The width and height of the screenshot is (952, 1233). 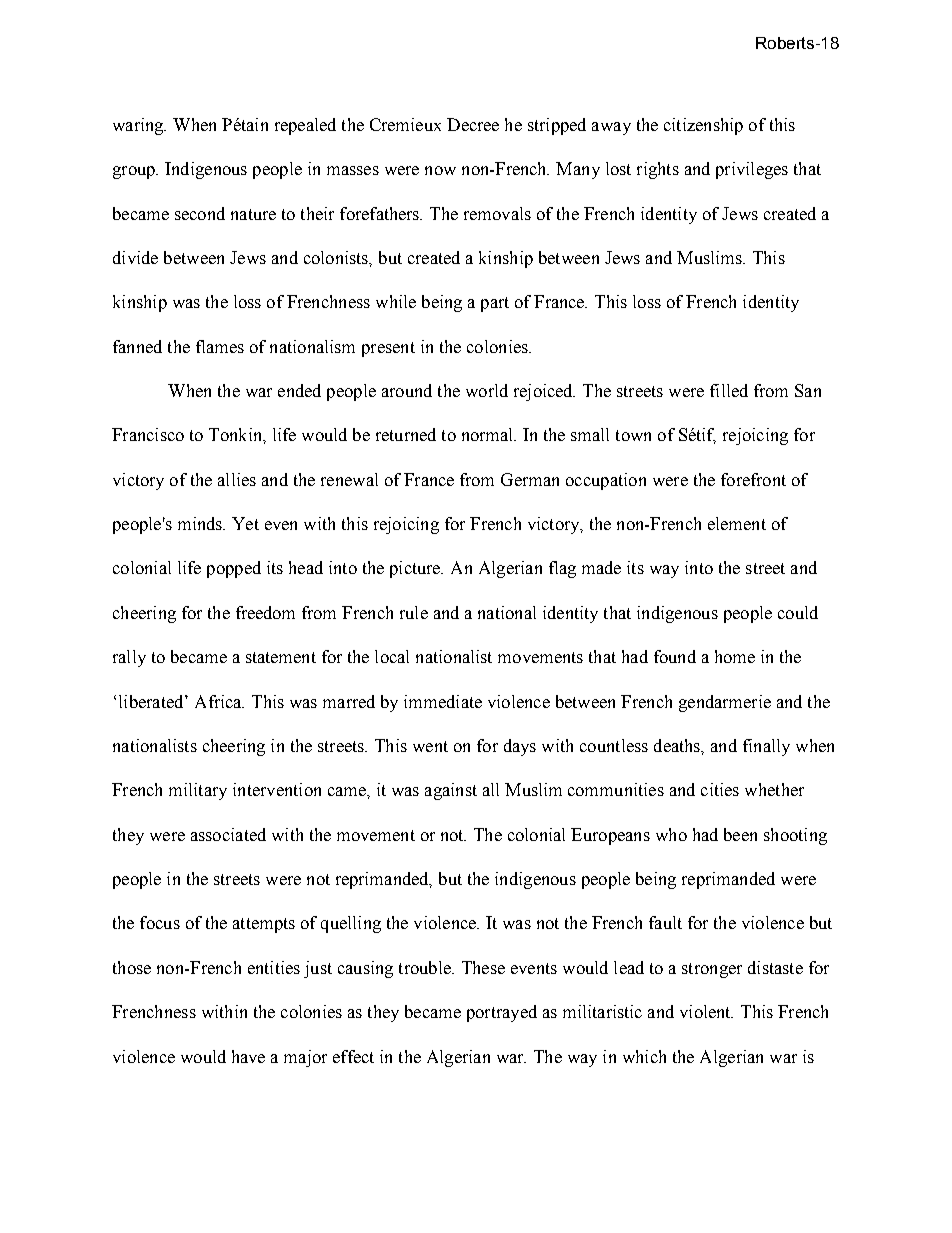 What do you see at coordinates (752, 170) in the screenshot?
I see `privileges` at bounding box center [752, 170].
